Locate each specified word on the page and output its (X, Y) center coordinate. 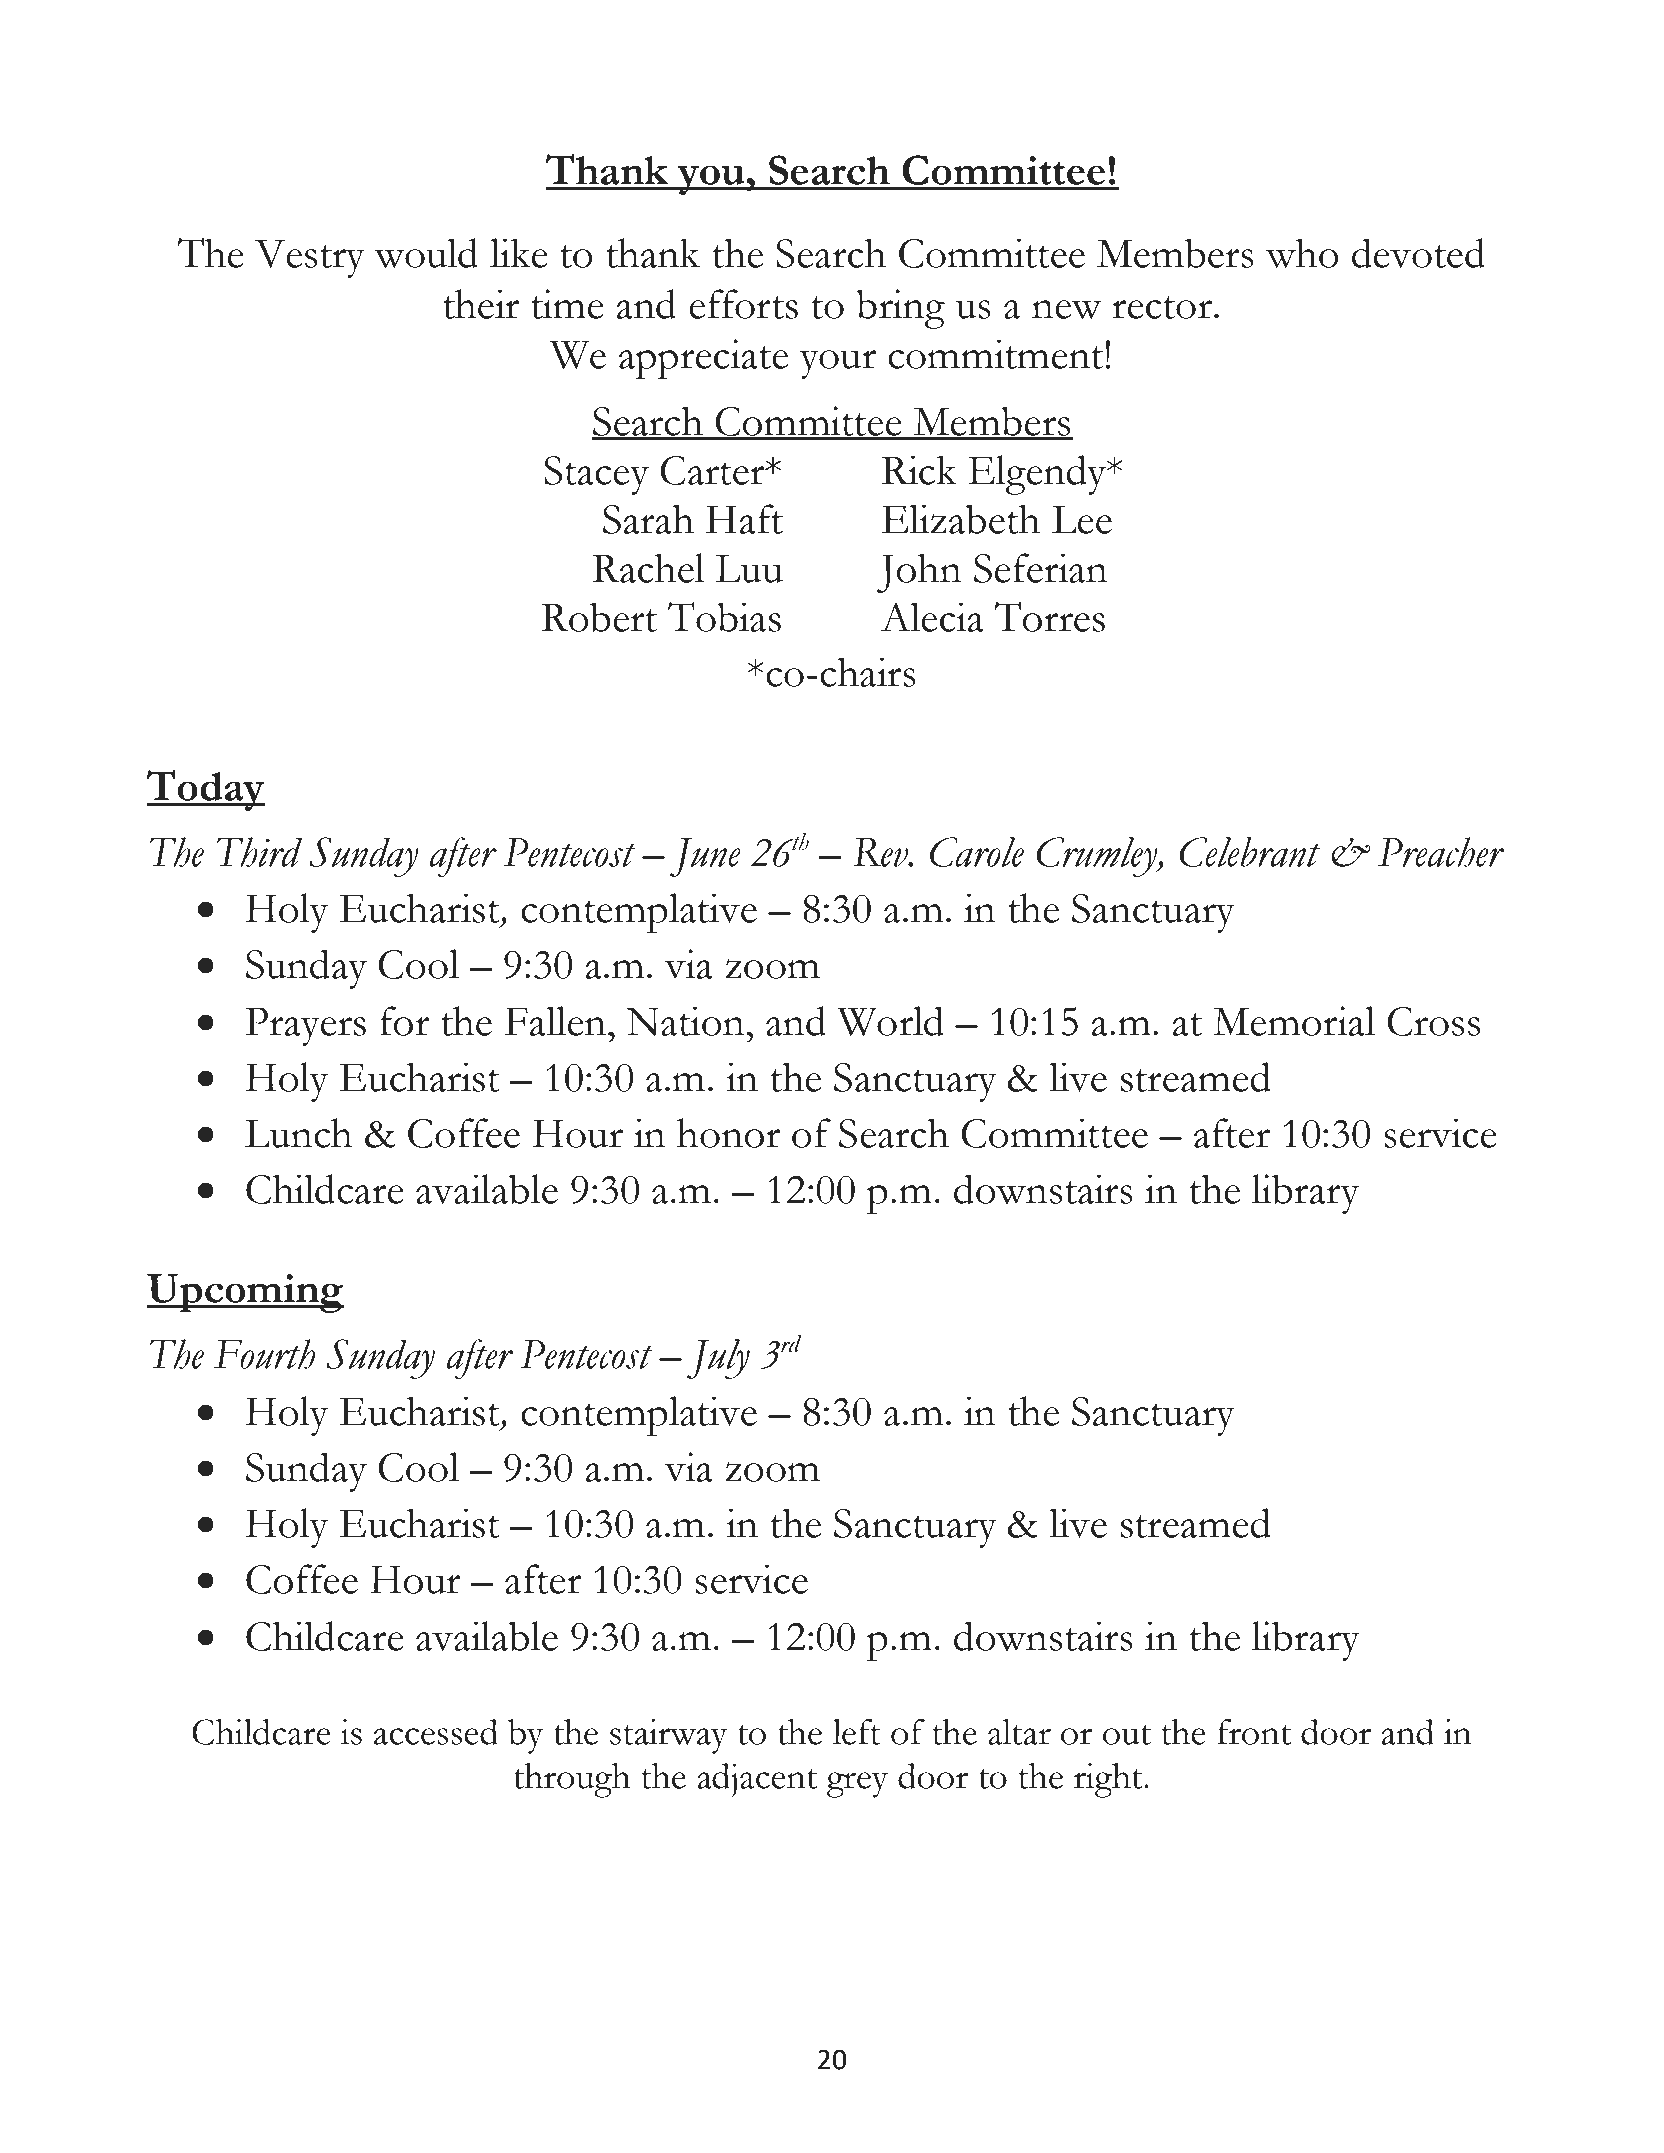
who (1302, 253)
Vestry (310, 259)
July (718, 1359)
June (705, 857)
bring (900, 309)
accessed (436, 1732)
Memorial (1294, 1021)
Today (205, 790)
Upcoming (245, 1293)
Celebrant (1249, 852)
